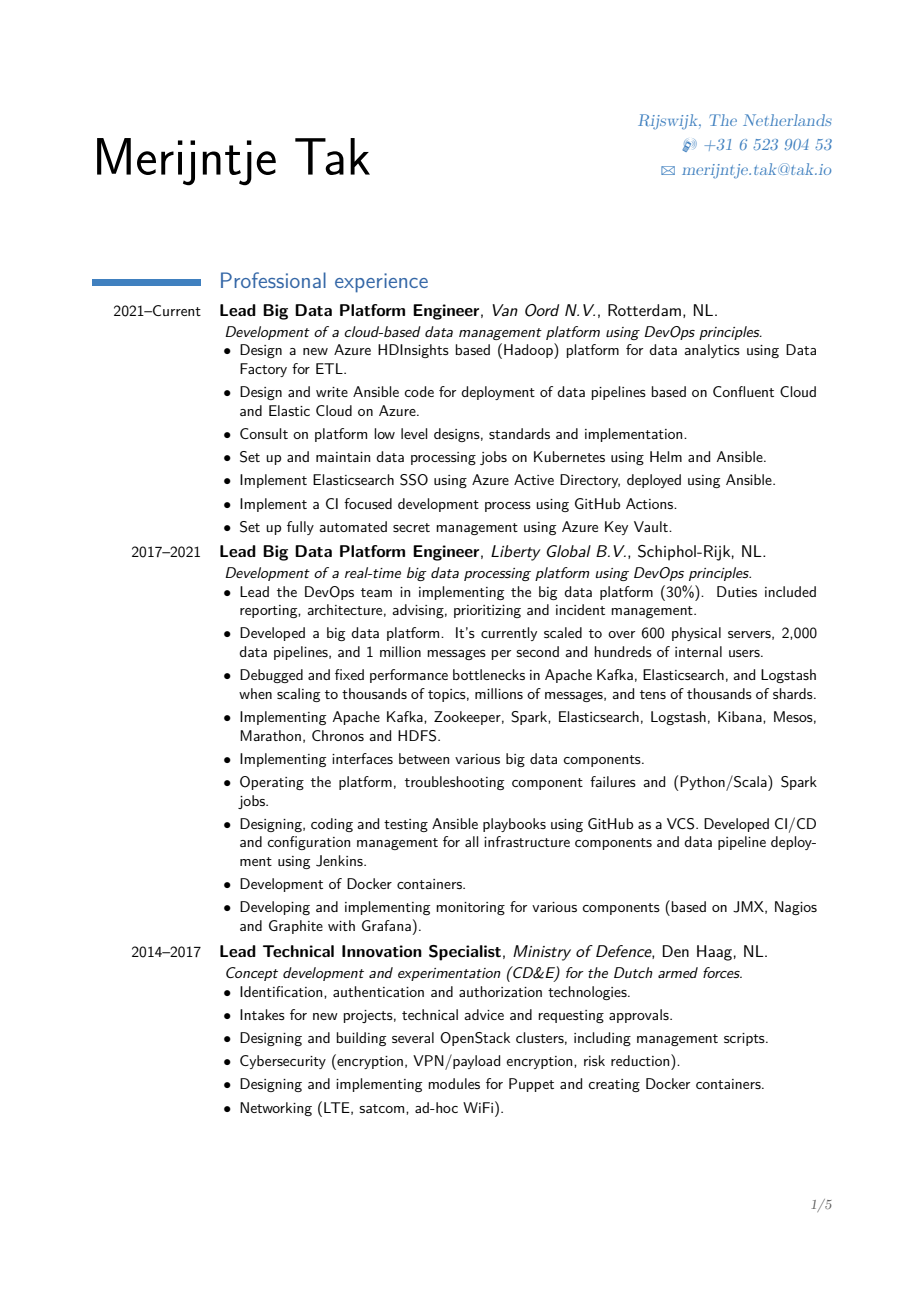  Describe the element at coordinates (505, 310) in the document. I see `Van` at that location.
